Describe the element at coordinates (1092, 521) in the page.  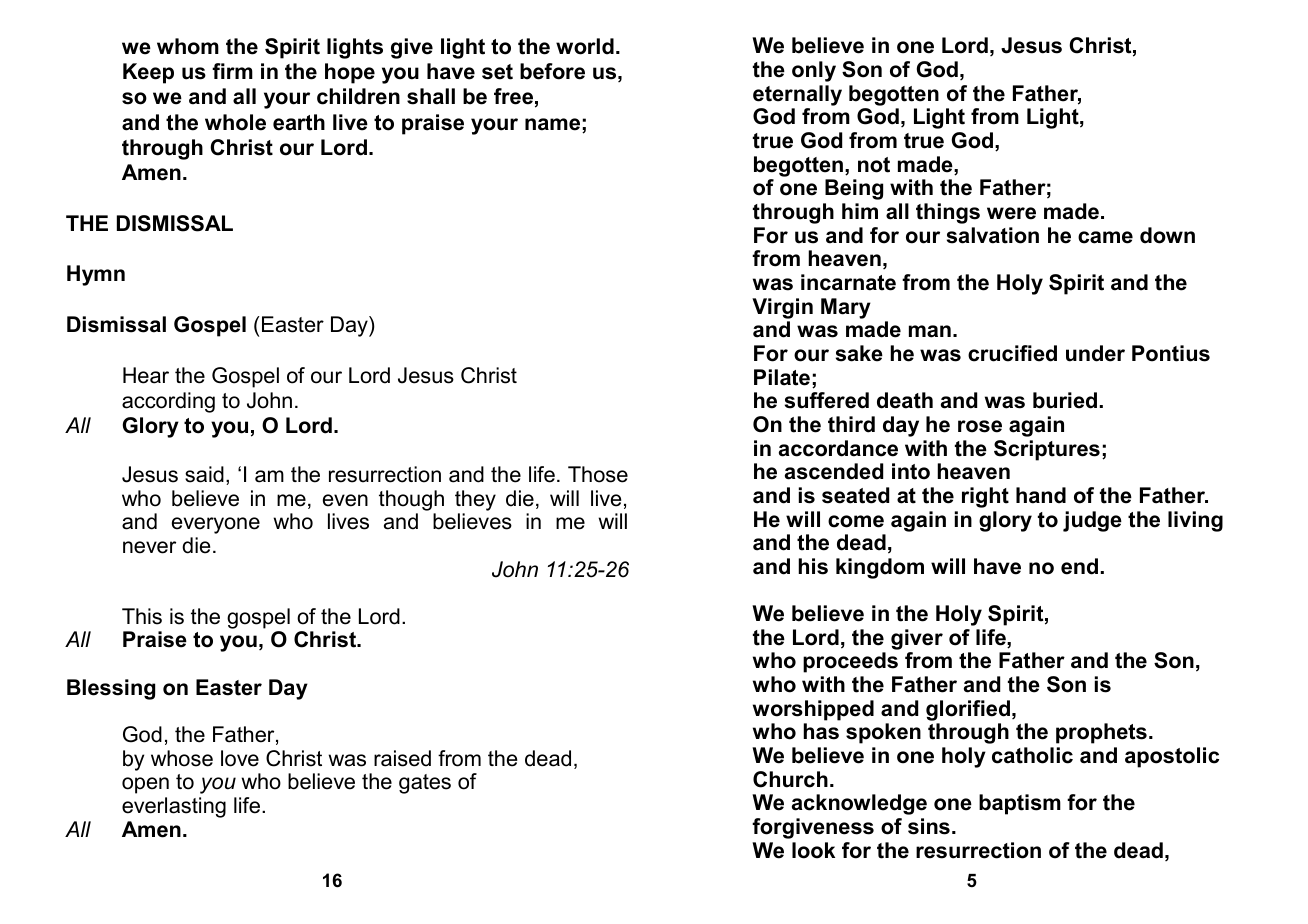
I see `judge` at that location.
